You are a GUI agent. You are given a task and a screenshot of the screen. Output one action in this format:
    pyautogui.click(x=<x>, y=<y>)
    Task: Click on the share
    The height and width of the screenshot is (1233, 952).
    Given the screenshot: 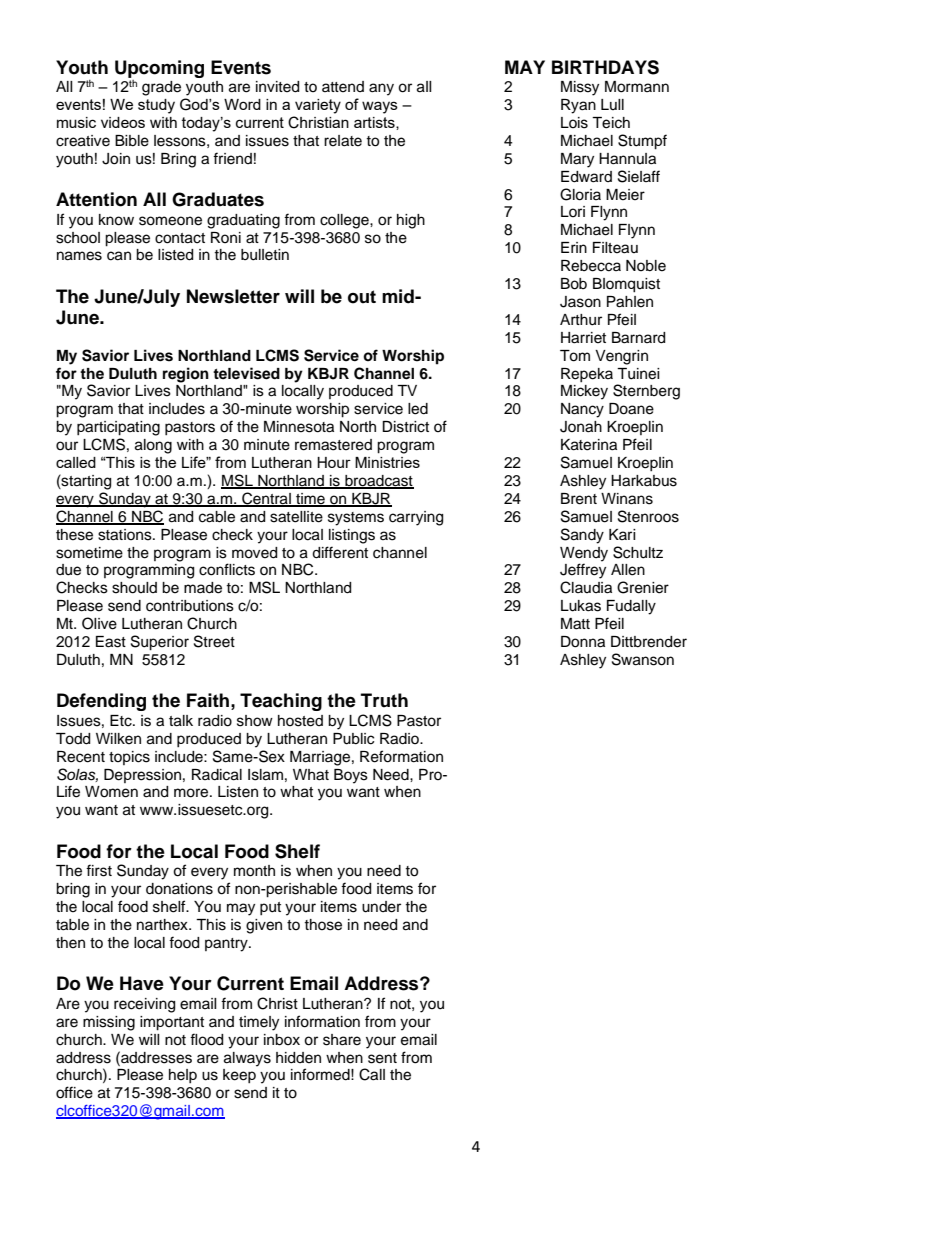 What is the action you would take?
    pyautogui.click(x=342, y=1040)
